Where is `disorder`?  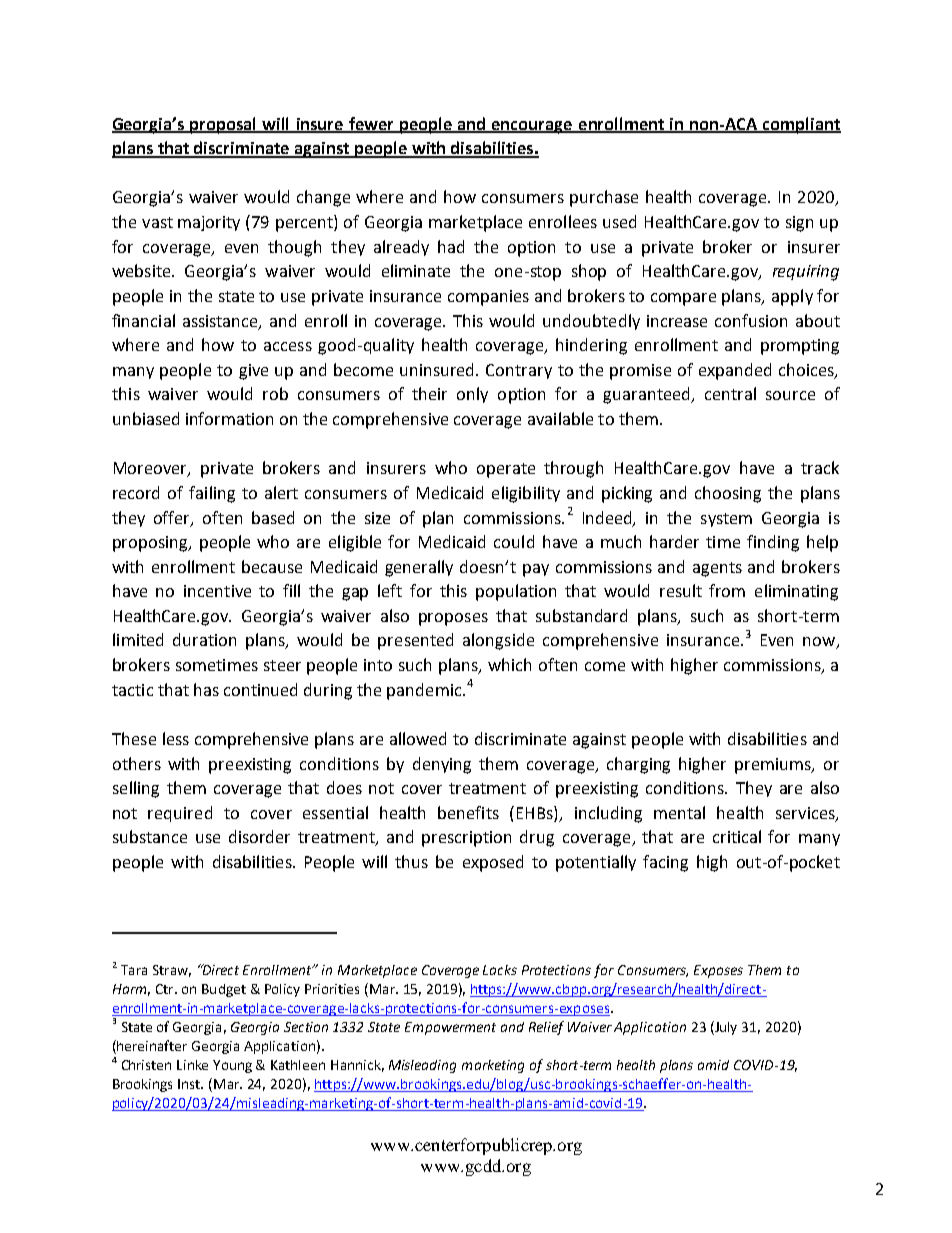
disorder is located at coordinates (259, 836).
